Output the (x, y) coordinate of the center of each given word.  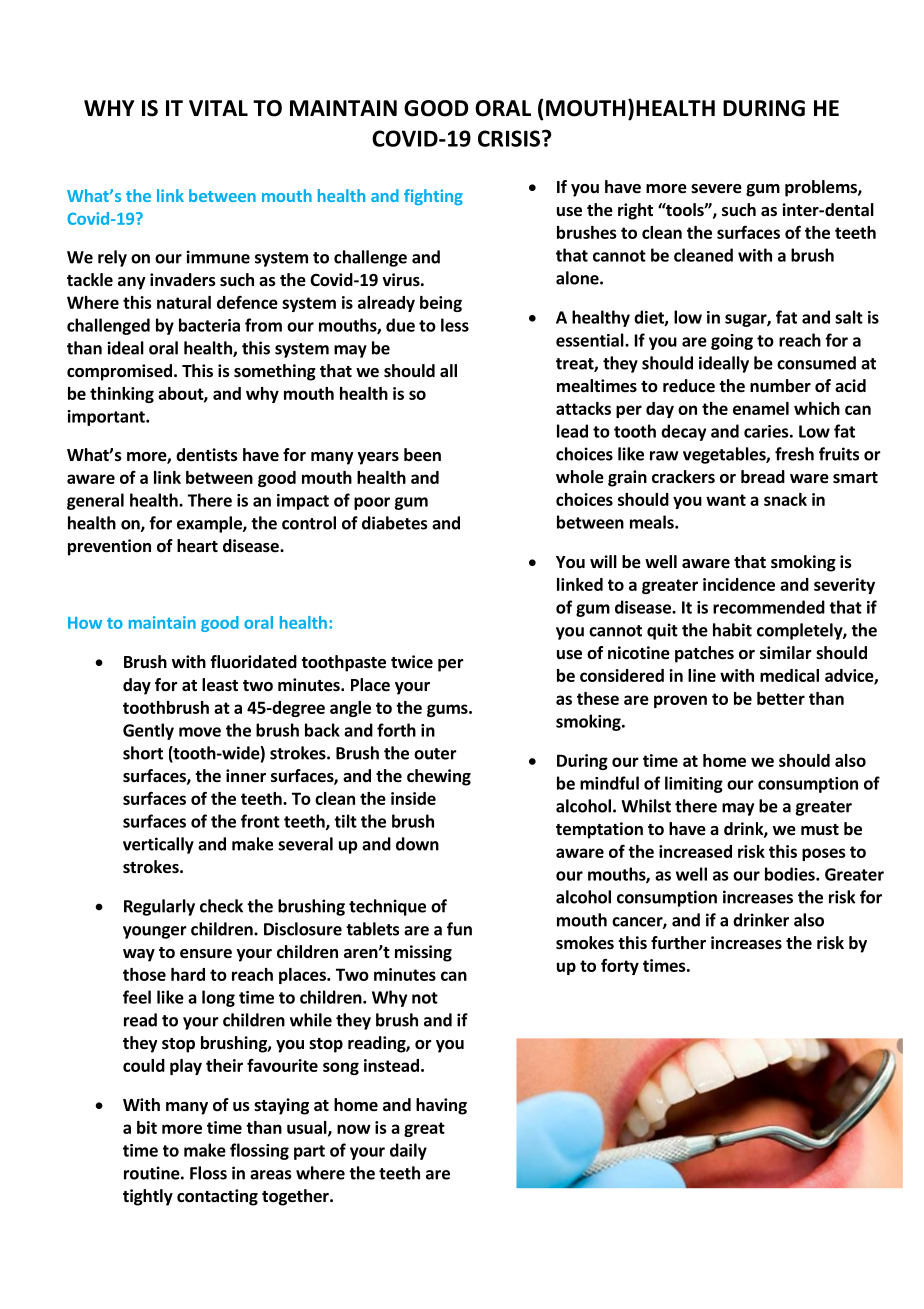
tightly (148, 1197)
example (210, 524)
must (820, 830)
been (422, 455)
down (417, 844)
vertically (158, 845)
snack (785, 499)
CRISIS (509, 138)
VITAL (218, 108)
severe (716, 189)
